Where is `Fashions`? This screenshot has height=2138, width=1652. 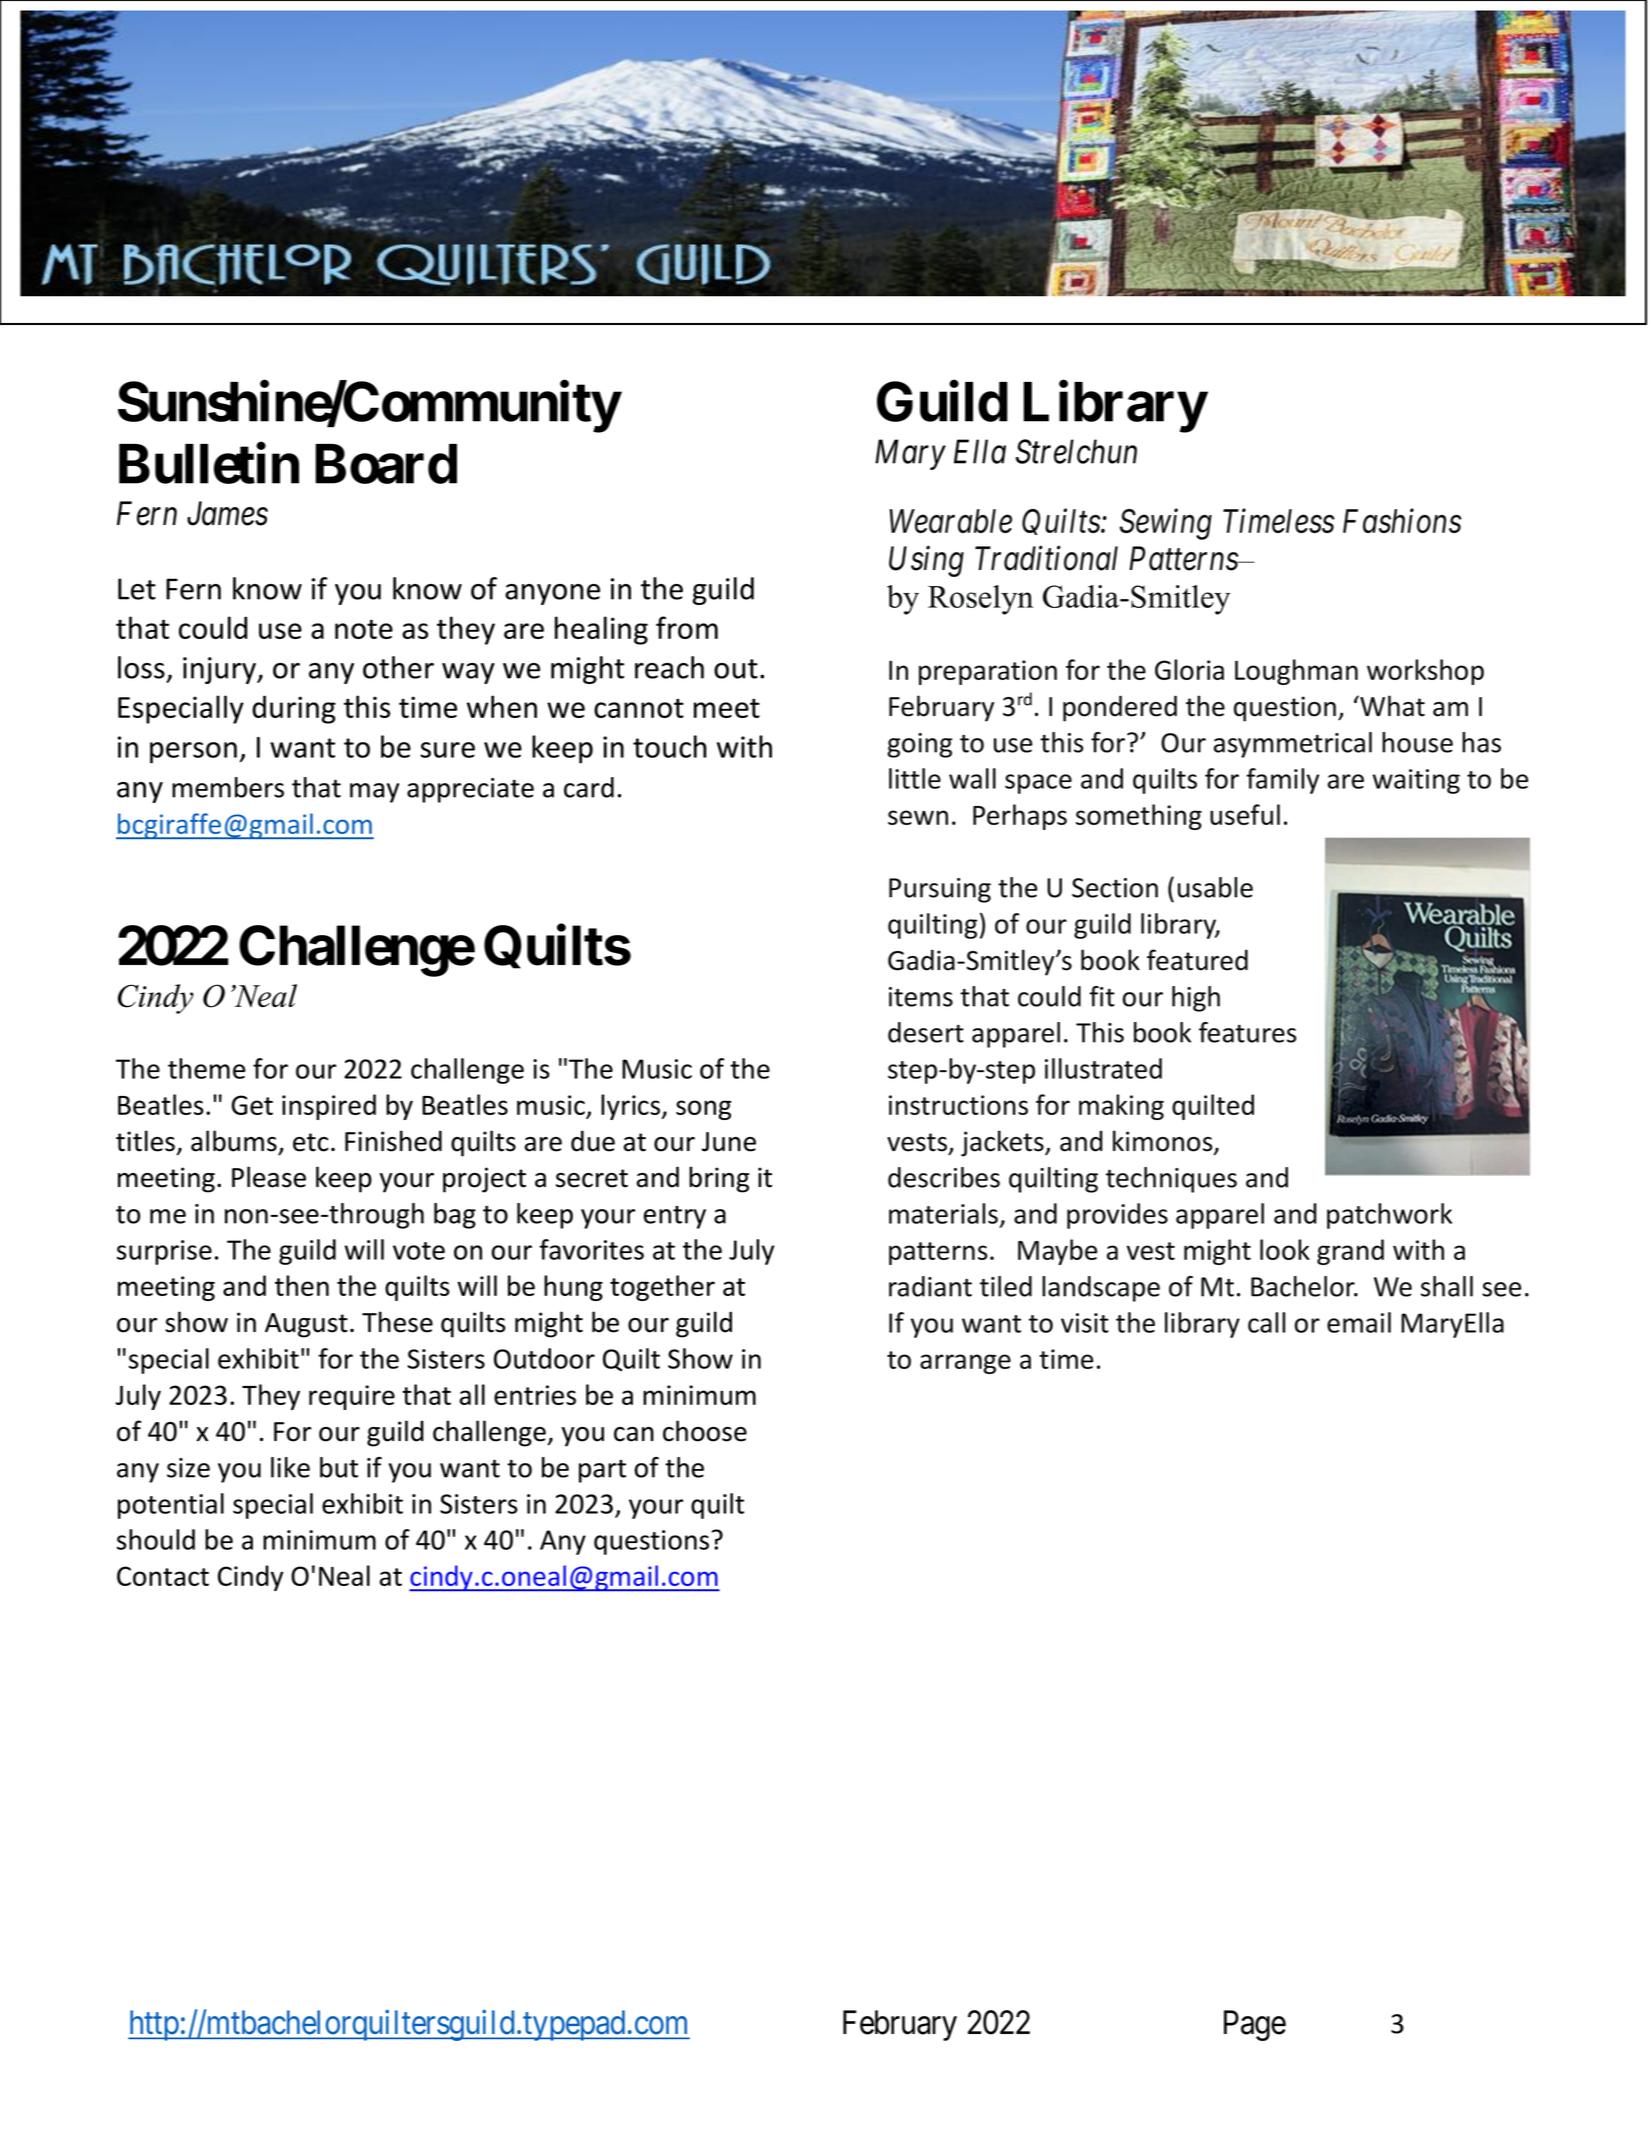 Fashions is located at coordinates (1402, 520).
